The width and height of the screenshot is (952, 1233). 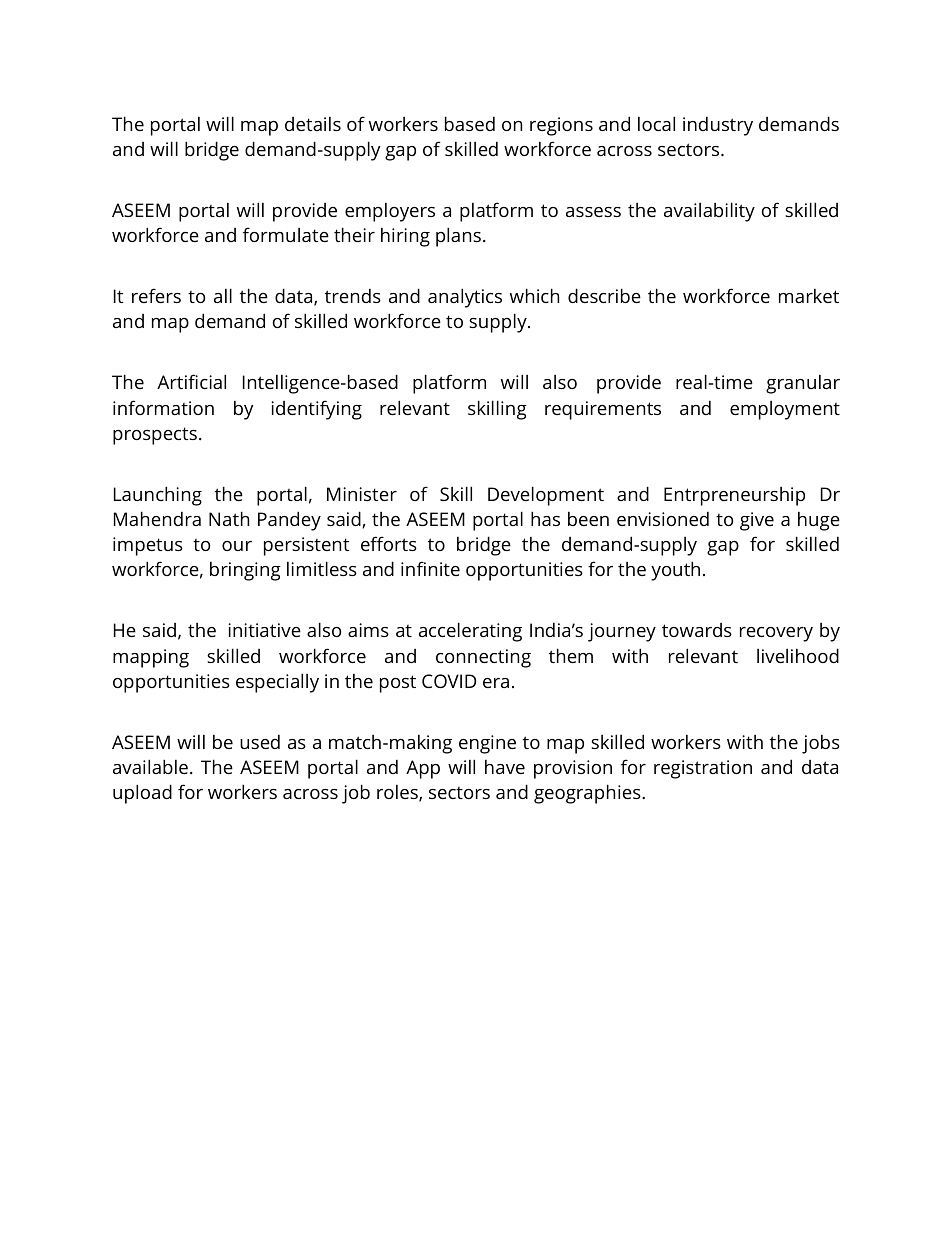 I want to click on used, so click(x=260, y=741).
